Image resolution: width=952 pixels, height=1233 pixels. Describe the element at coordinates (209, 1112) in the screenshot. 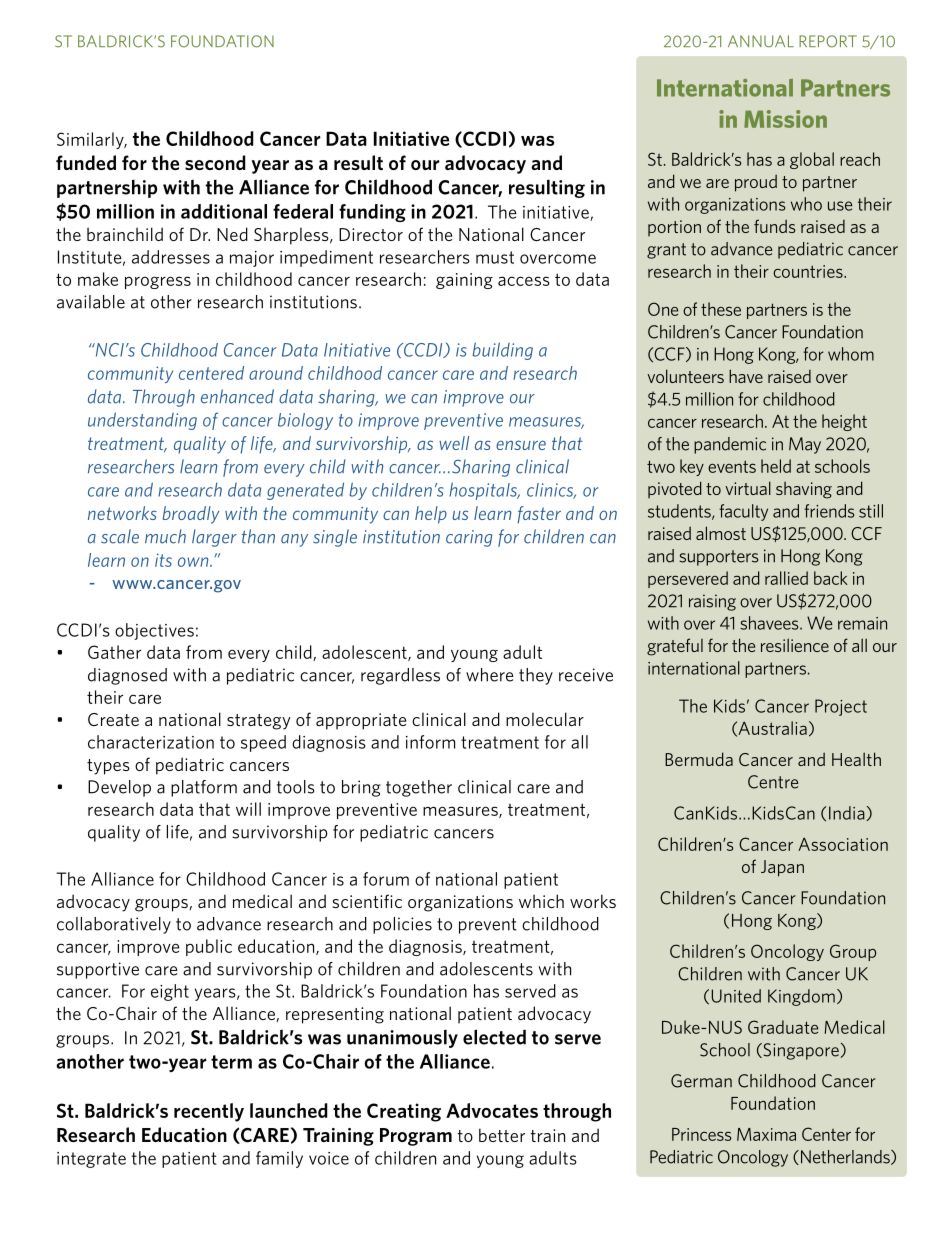

I see `recently` at that location.
